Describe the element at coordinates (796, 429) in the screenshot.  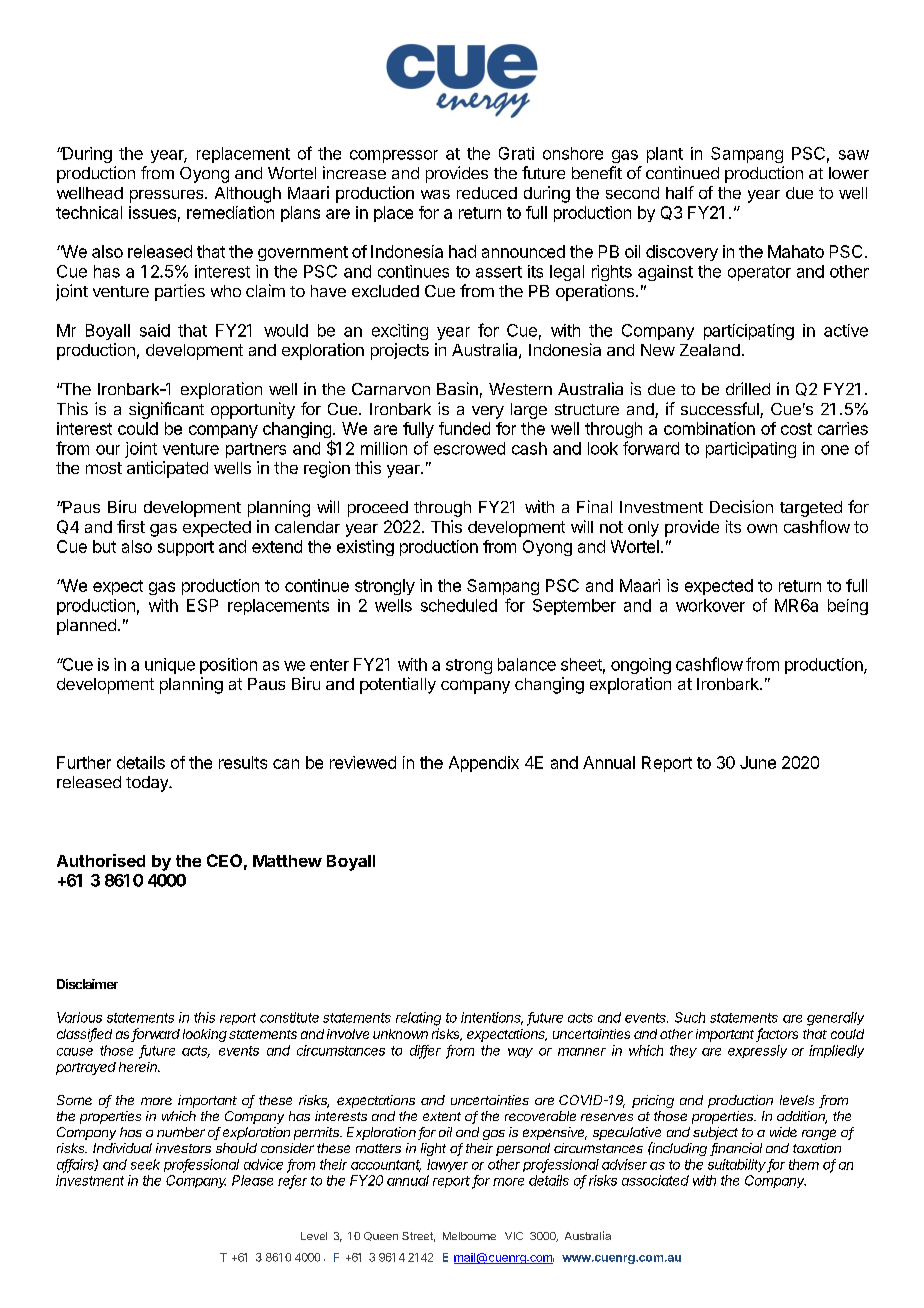
I see `cost` at that location.
